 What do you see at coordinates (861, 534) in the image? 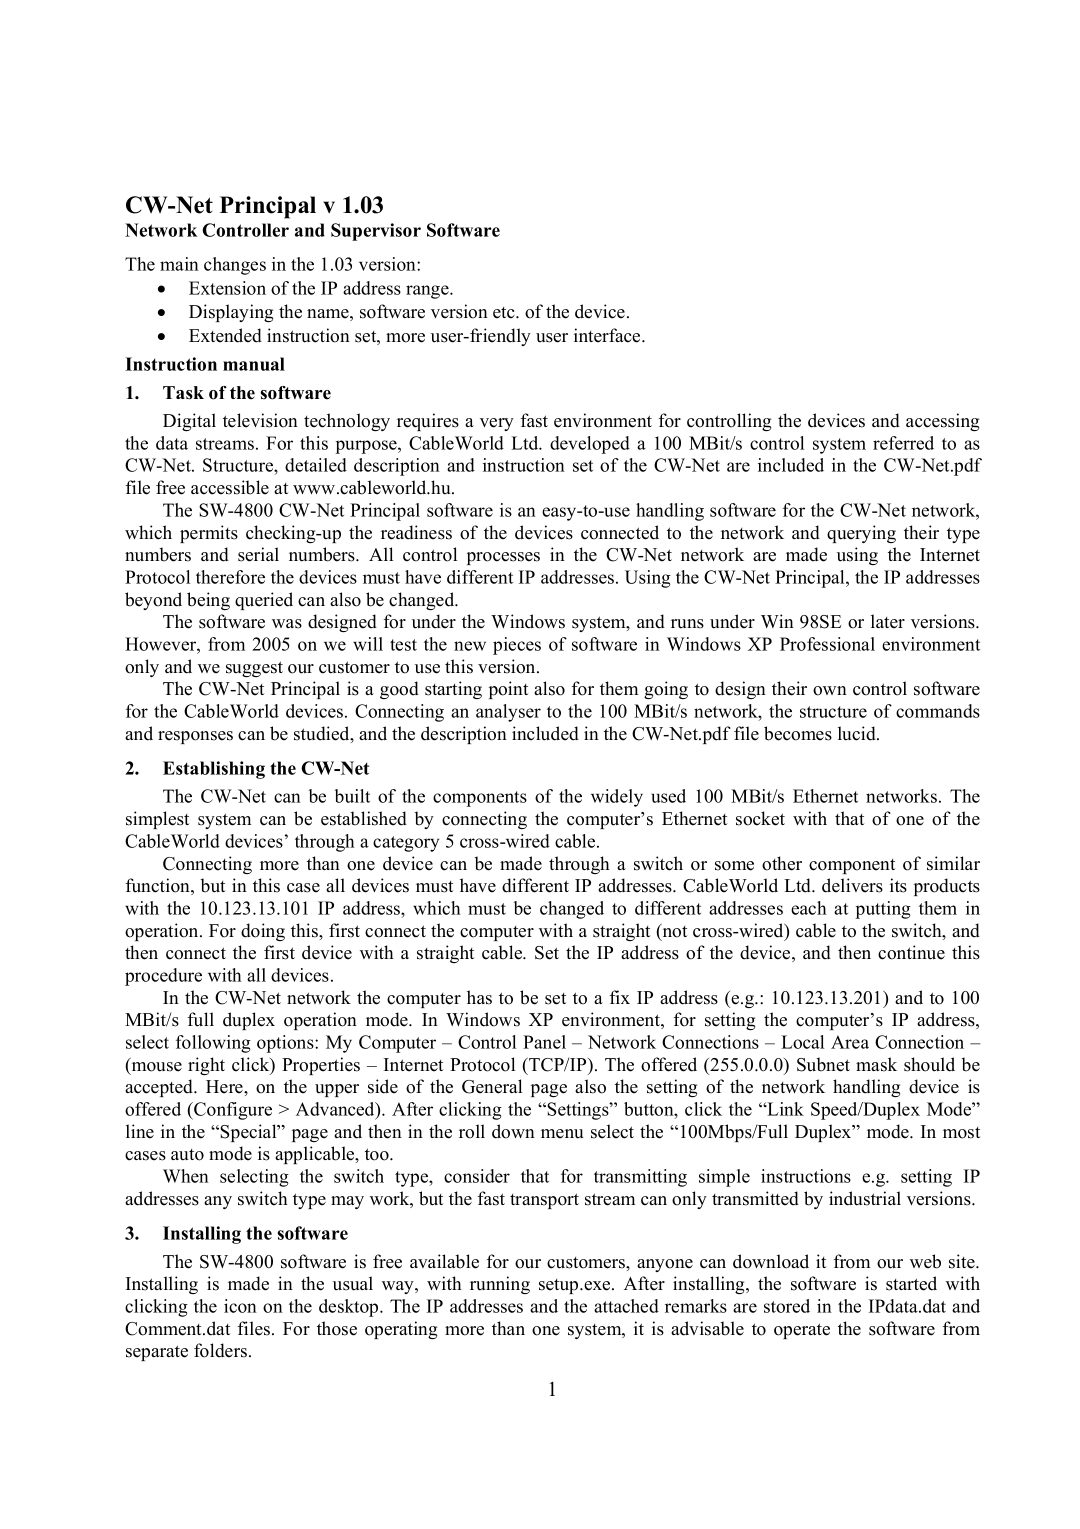
I see `querying` at bounding box center [861, 534].
